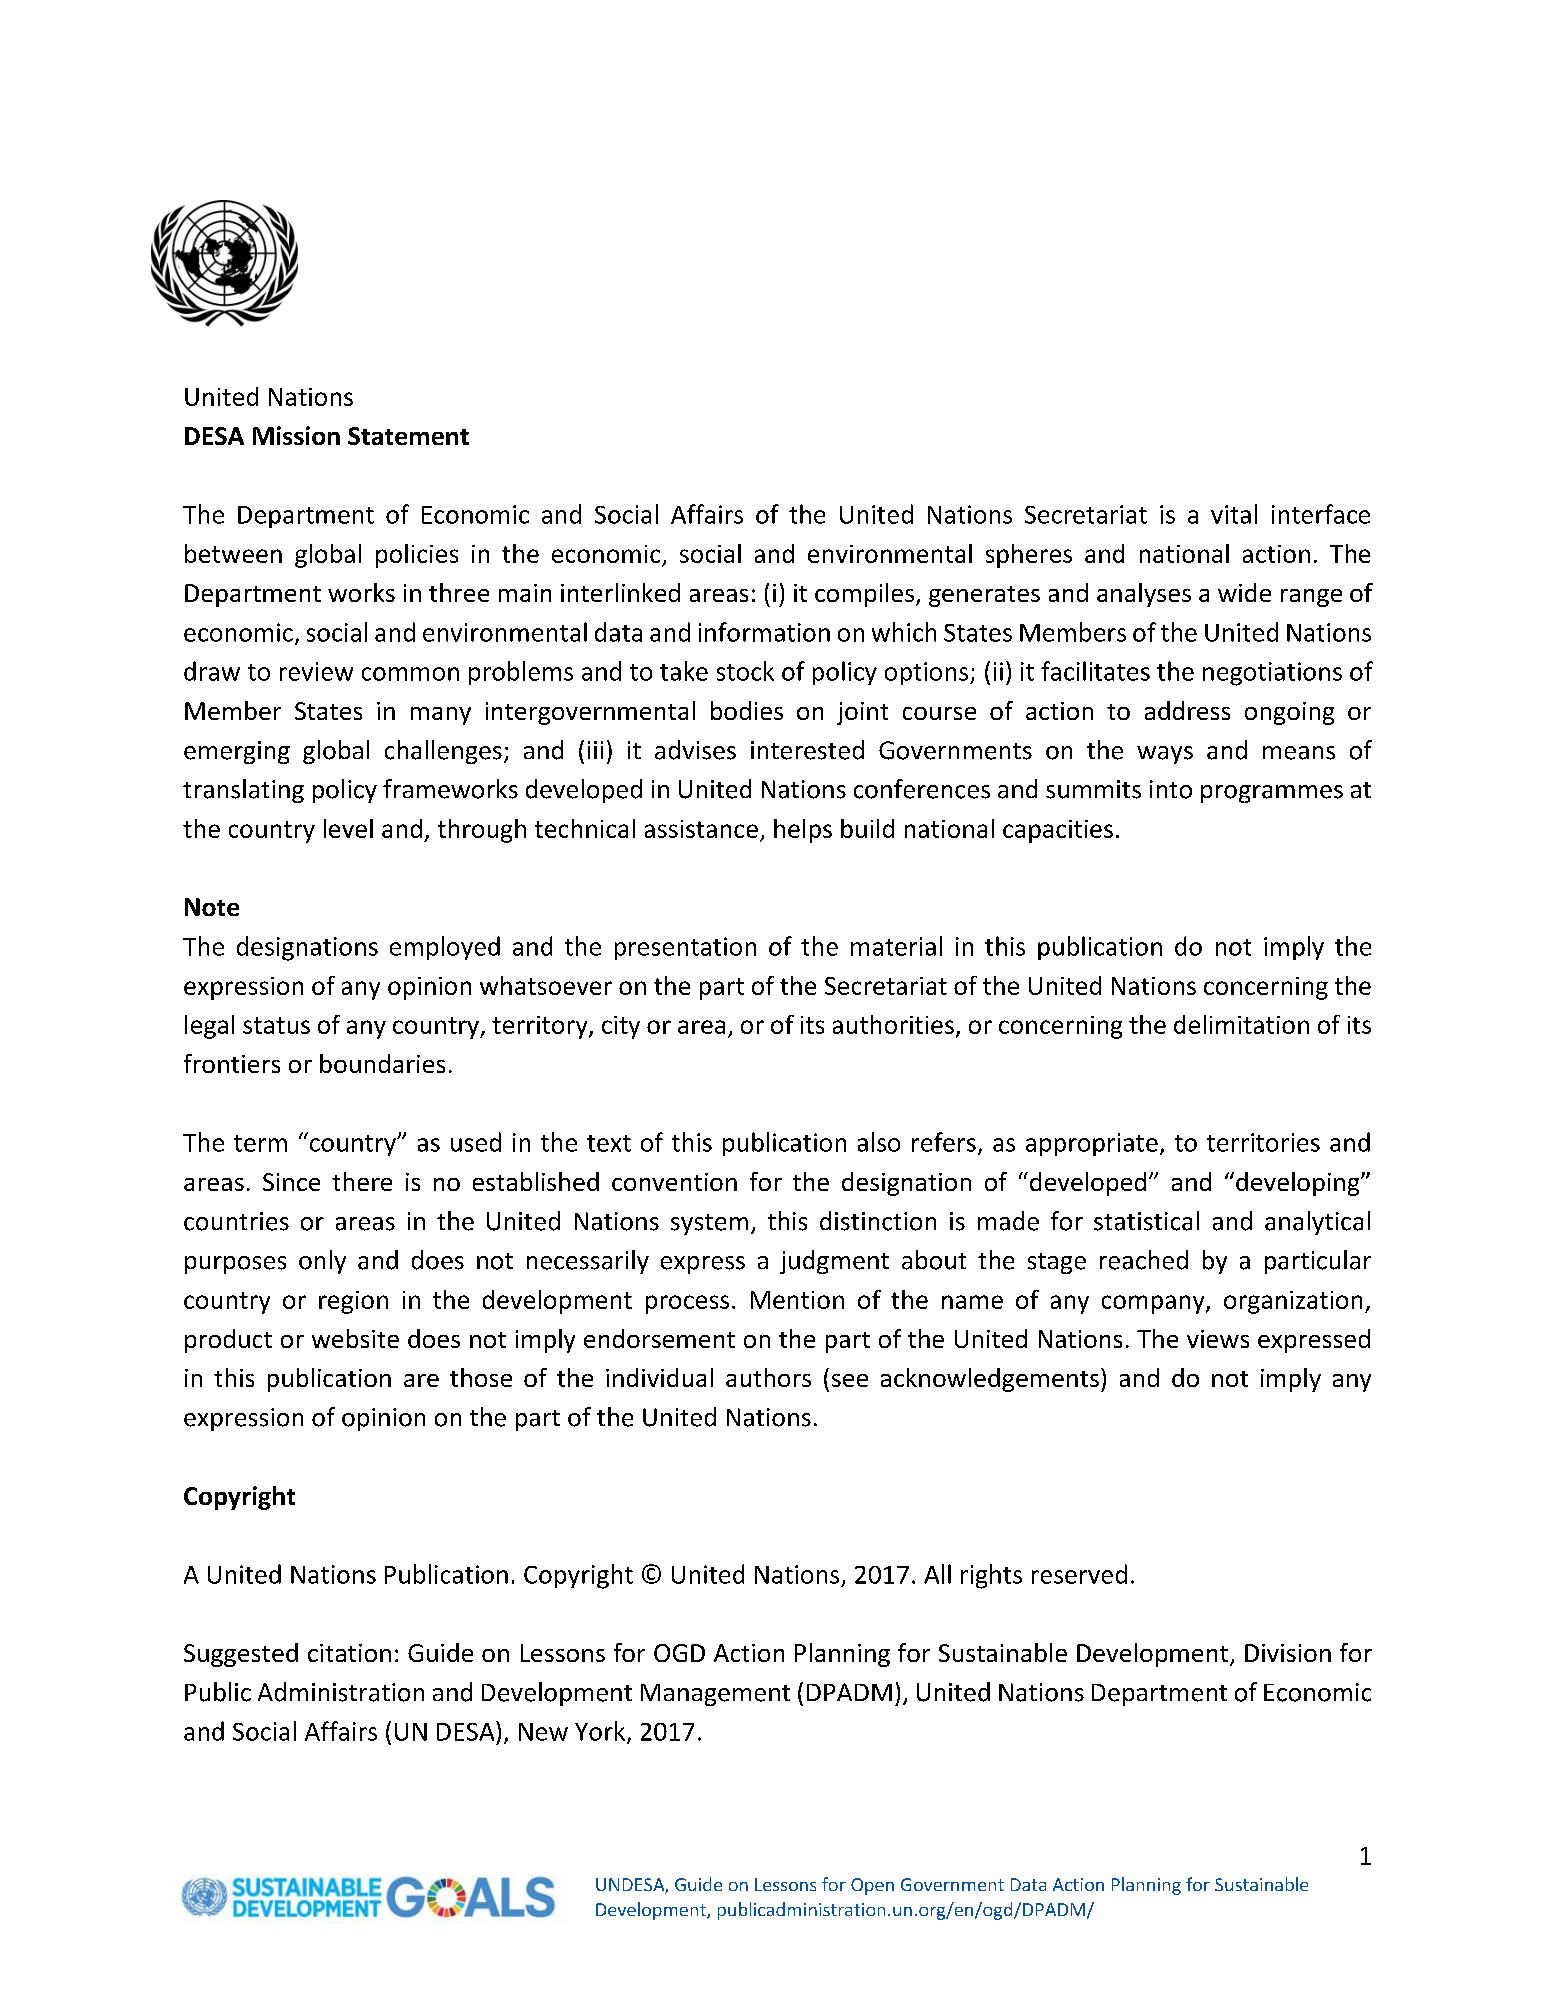 This image has height=2013, width=1555. Describe the element at coordinates (1234, 514) in the image. I see `vital` at that location.
